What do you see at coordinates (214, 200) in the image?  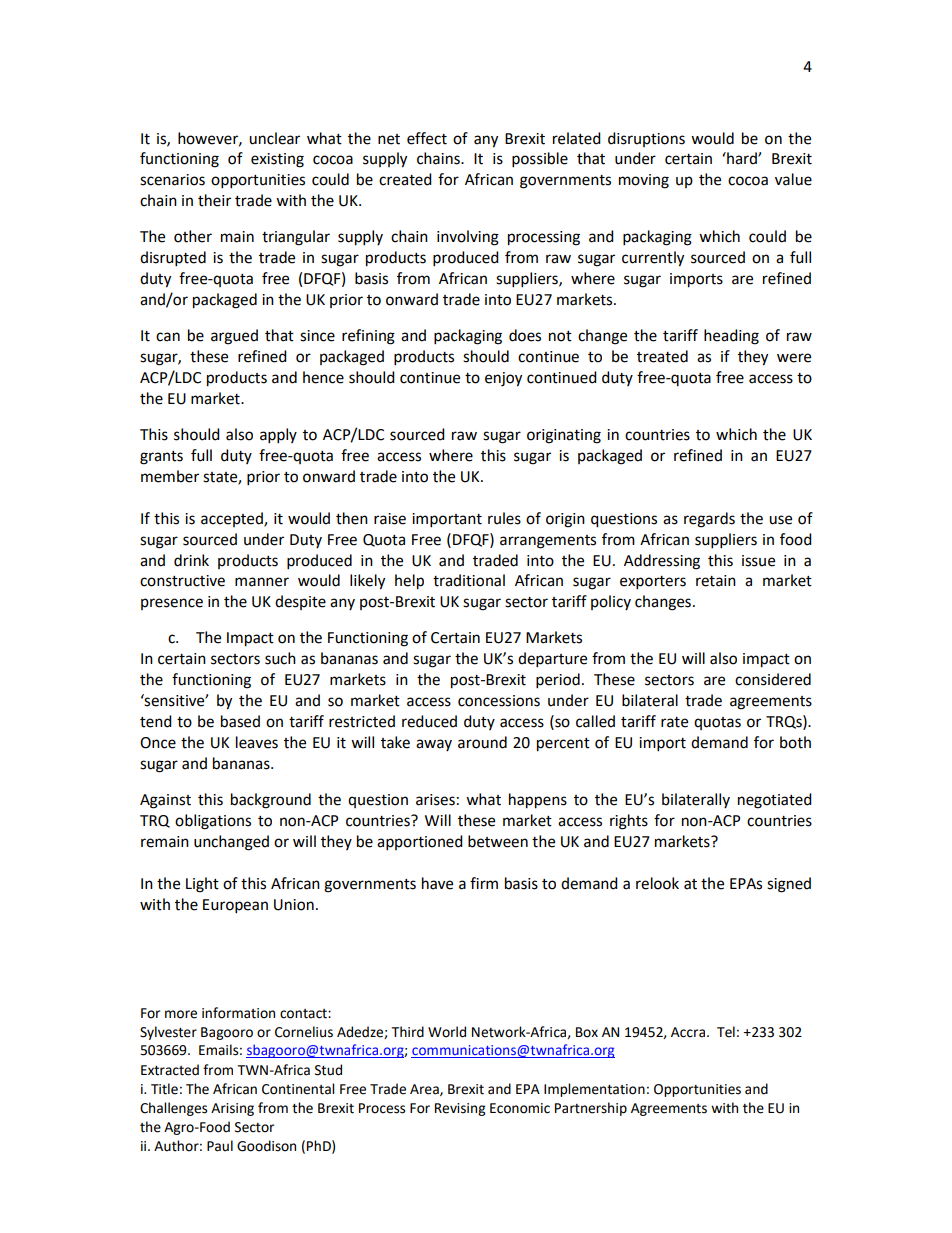 I see `their` at bounding box center [214, 200].
